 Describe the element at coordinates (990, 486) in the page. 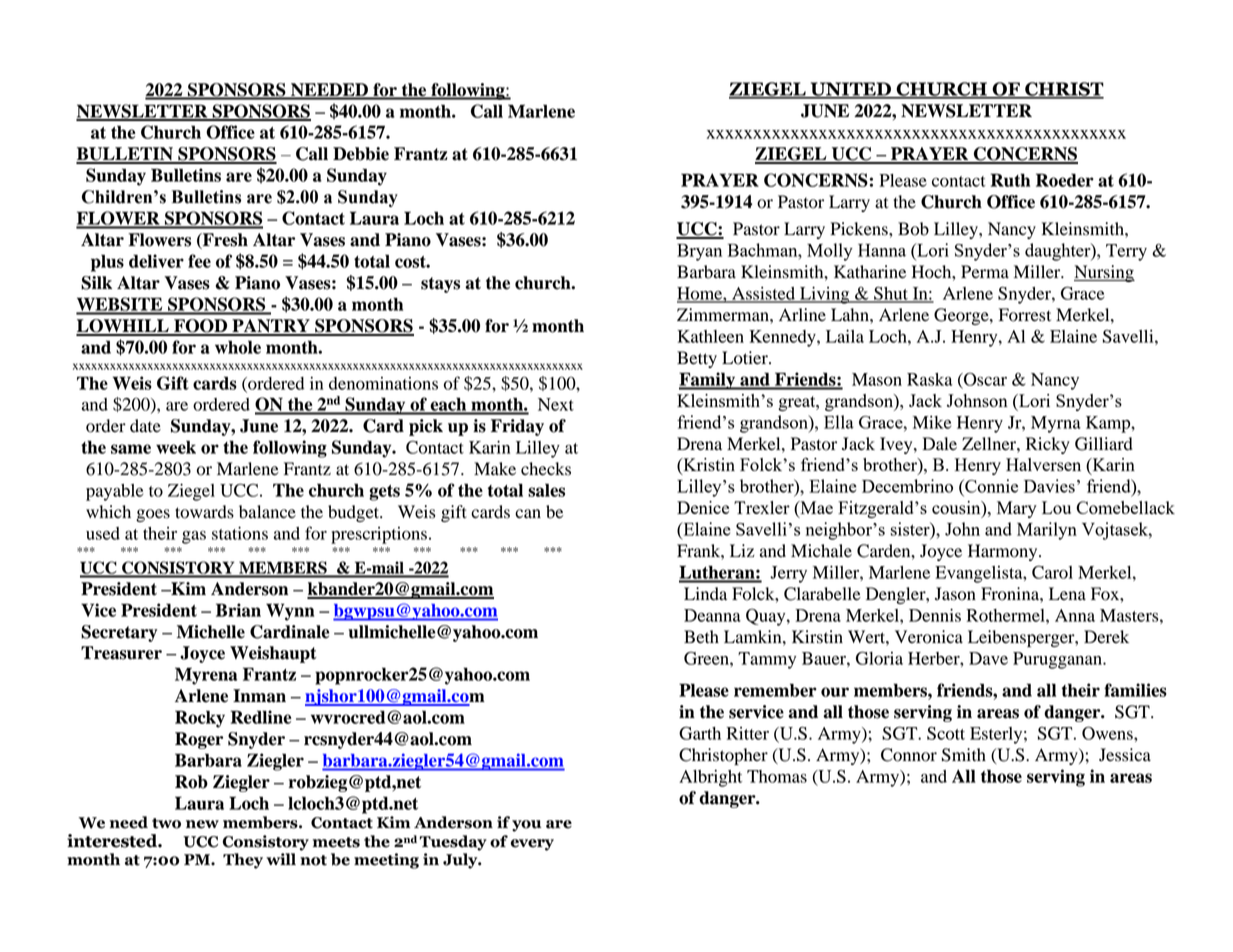

I see `Connie` at that location.
